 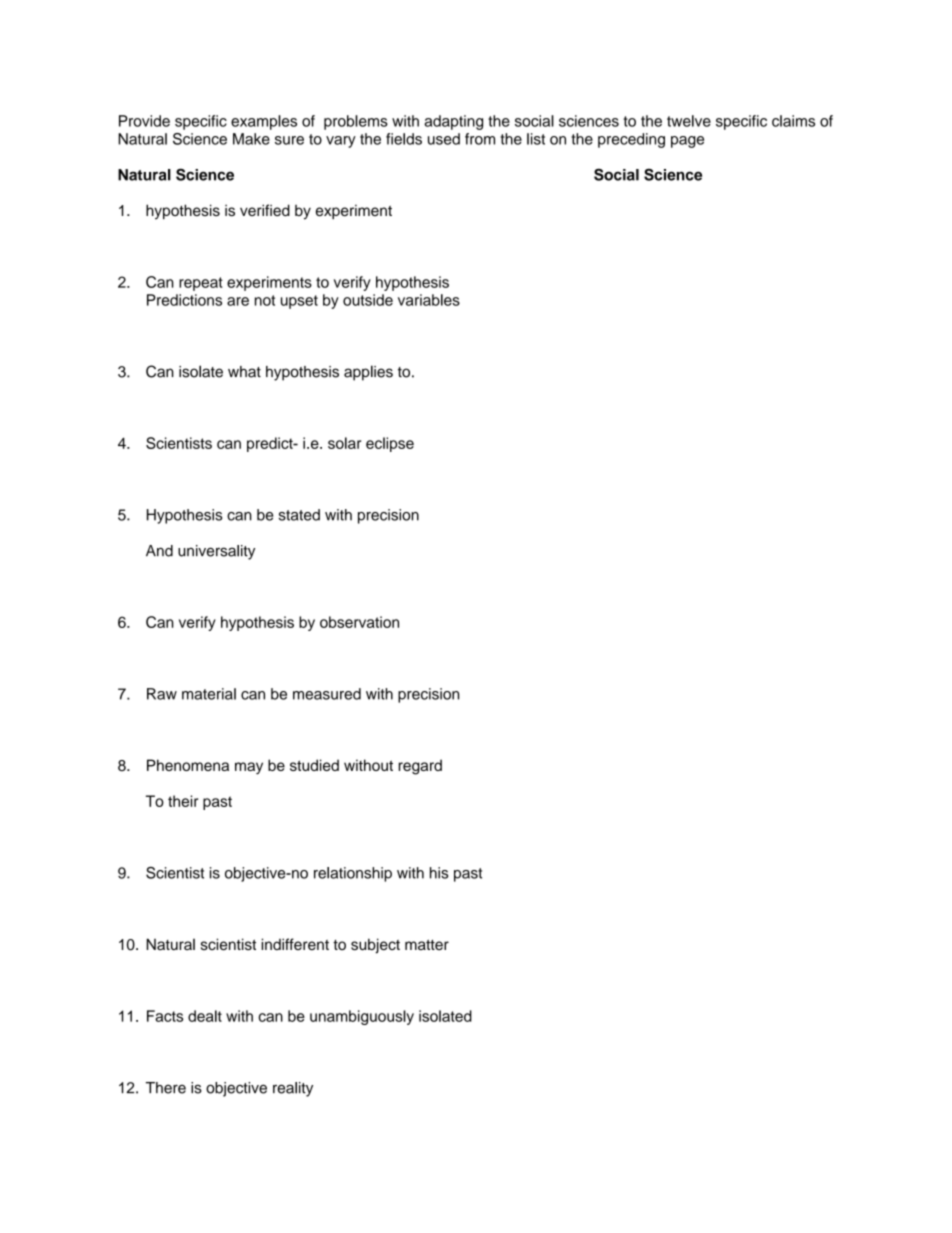 I want to click on from, so click(x=480, y=139).
